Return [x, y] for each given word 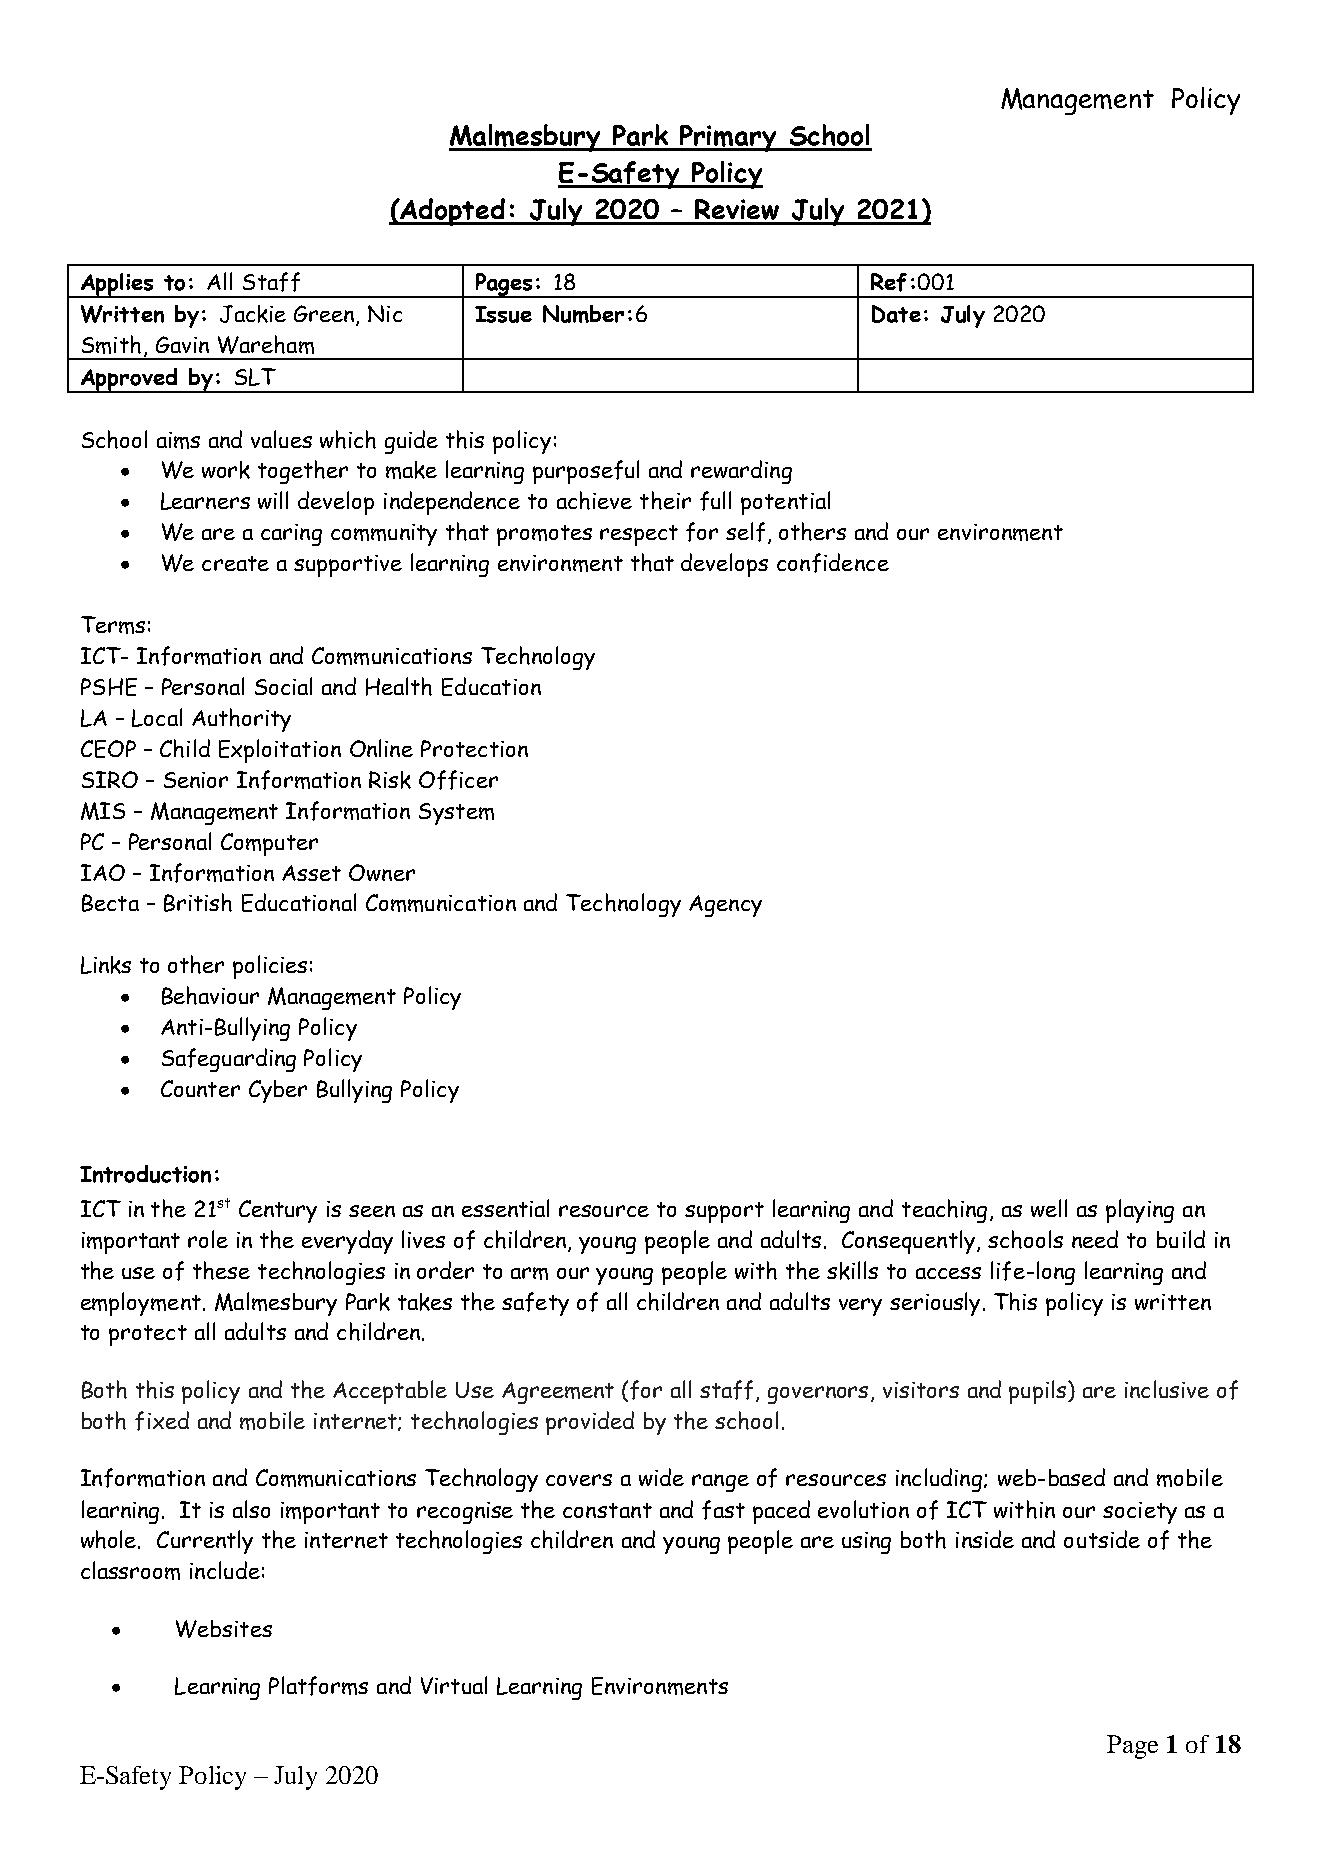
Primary [729, 138]
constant [607, 1510]
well [1049, 1208]
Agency [725, 906]
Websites [224, 1629]
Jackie [253, 314]
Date [896, 314]
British [198, 902]
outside [1102, 1539]
